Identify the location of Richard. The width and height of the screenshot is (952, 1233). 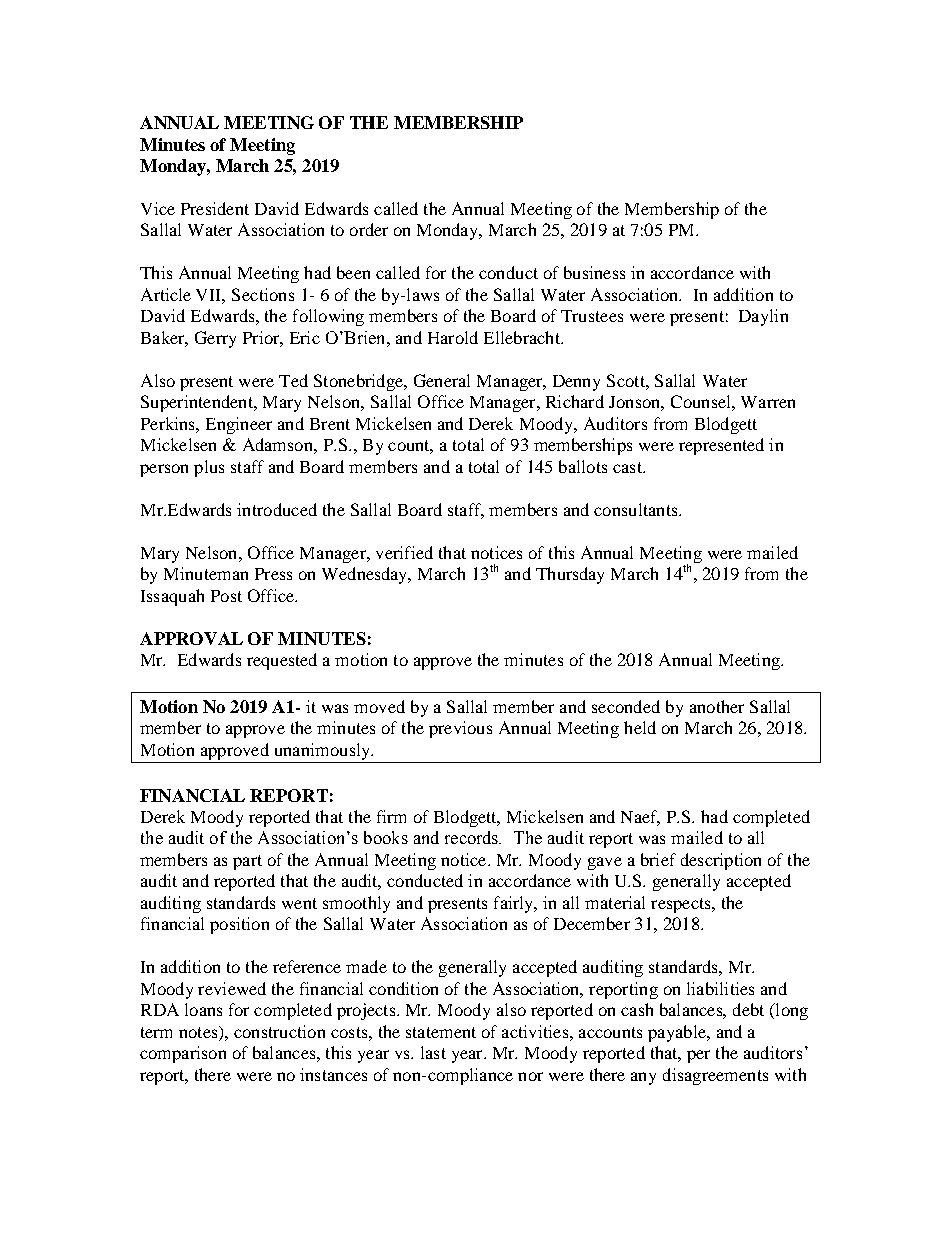
(575, 401).
